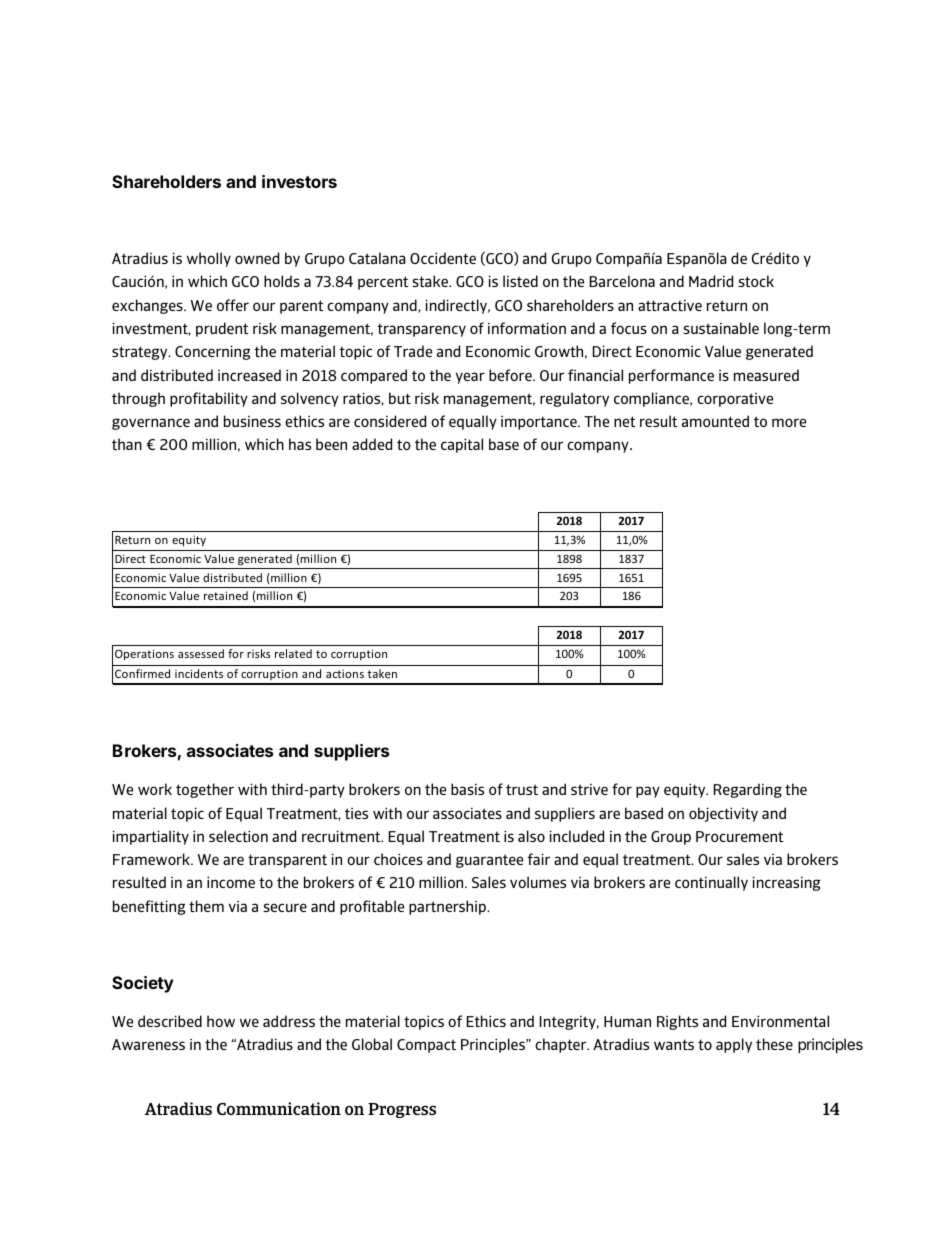  What do you see at coordinates (711, 281) in the image?
I see `Madrid` at bounding box center [711, 281].
